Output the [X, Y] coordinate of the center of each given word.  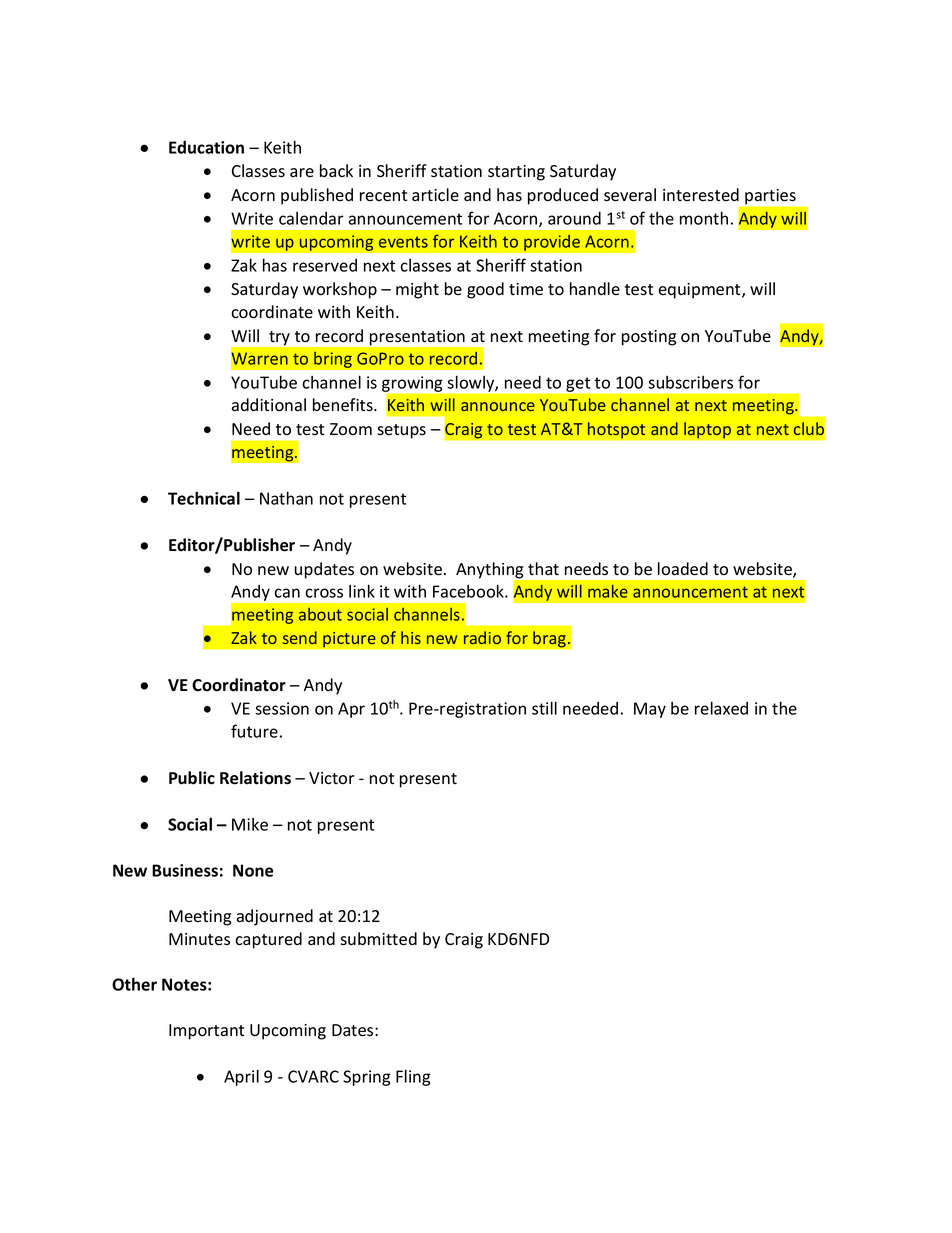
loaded [683, 569]
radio [482, 637]
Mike [250, 824]
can [287, 593]
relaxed [721, 708]
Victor [331, 778]
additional [269, 405]
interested [701, 195]
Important [206, 1032]
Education [206, 147]
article [435, 194]
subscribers [690, 382]
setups [401, 431]
